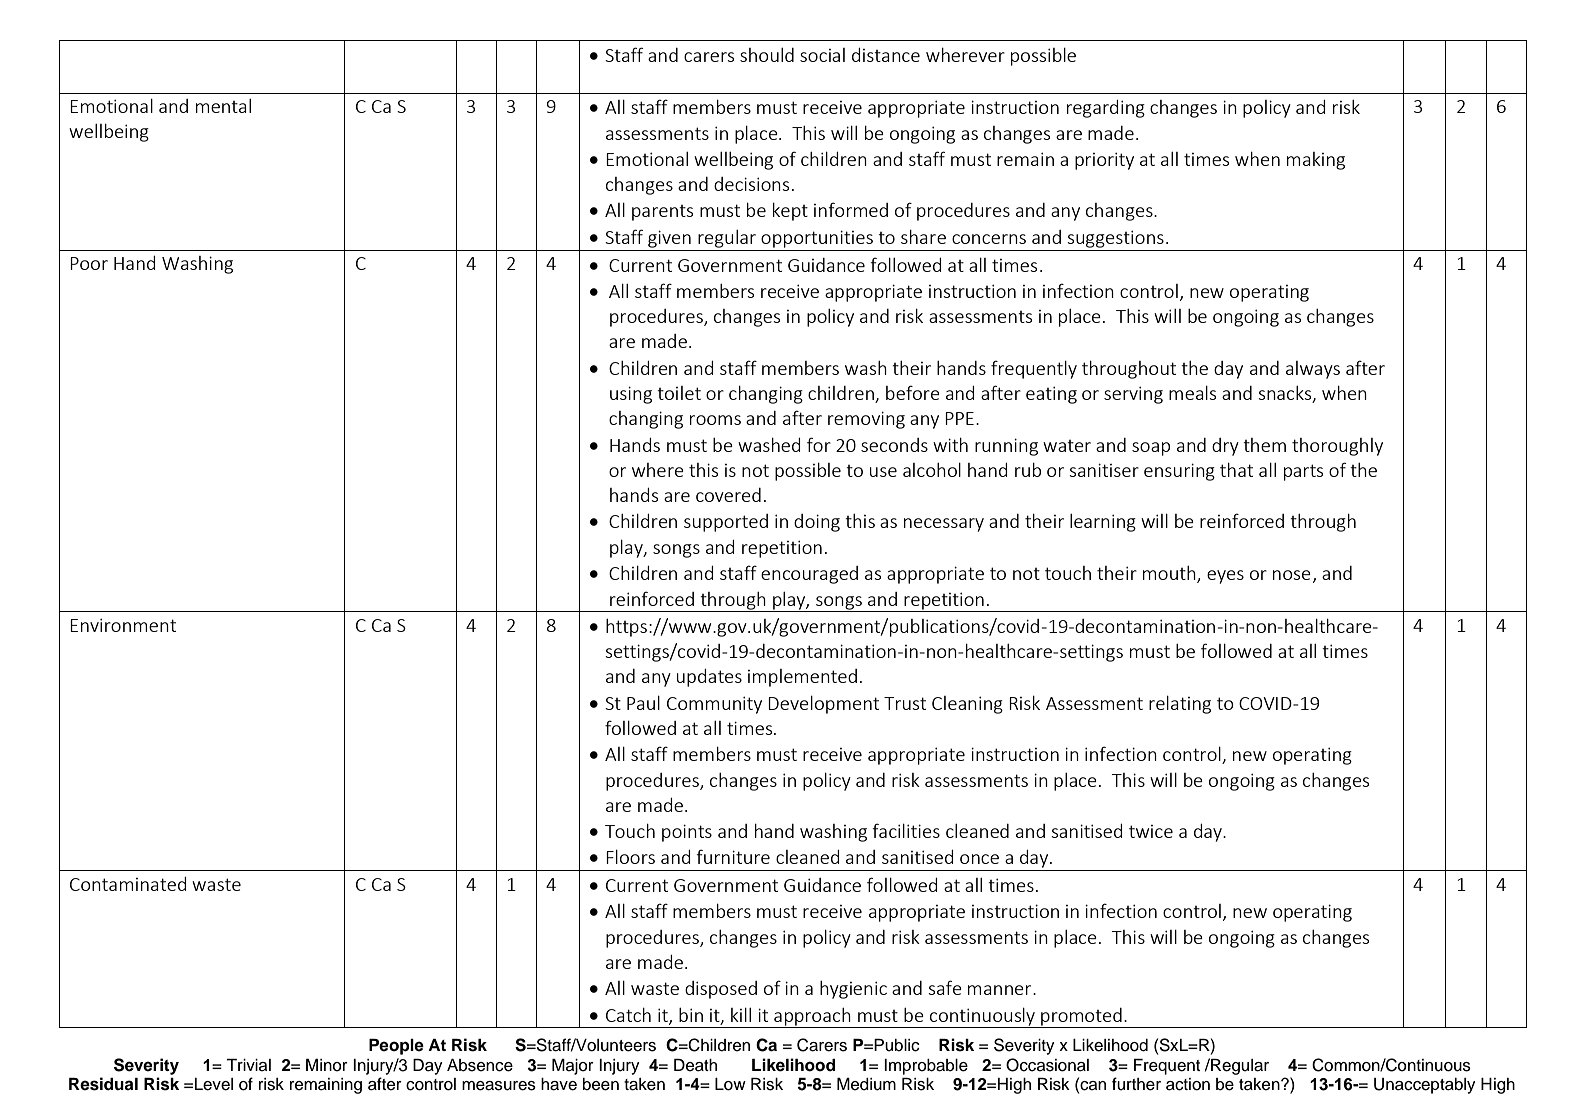 This document has height=1120, width=1584. Describe the element at coordinates (1292, 575) in the document. I see `nose` at that location.
